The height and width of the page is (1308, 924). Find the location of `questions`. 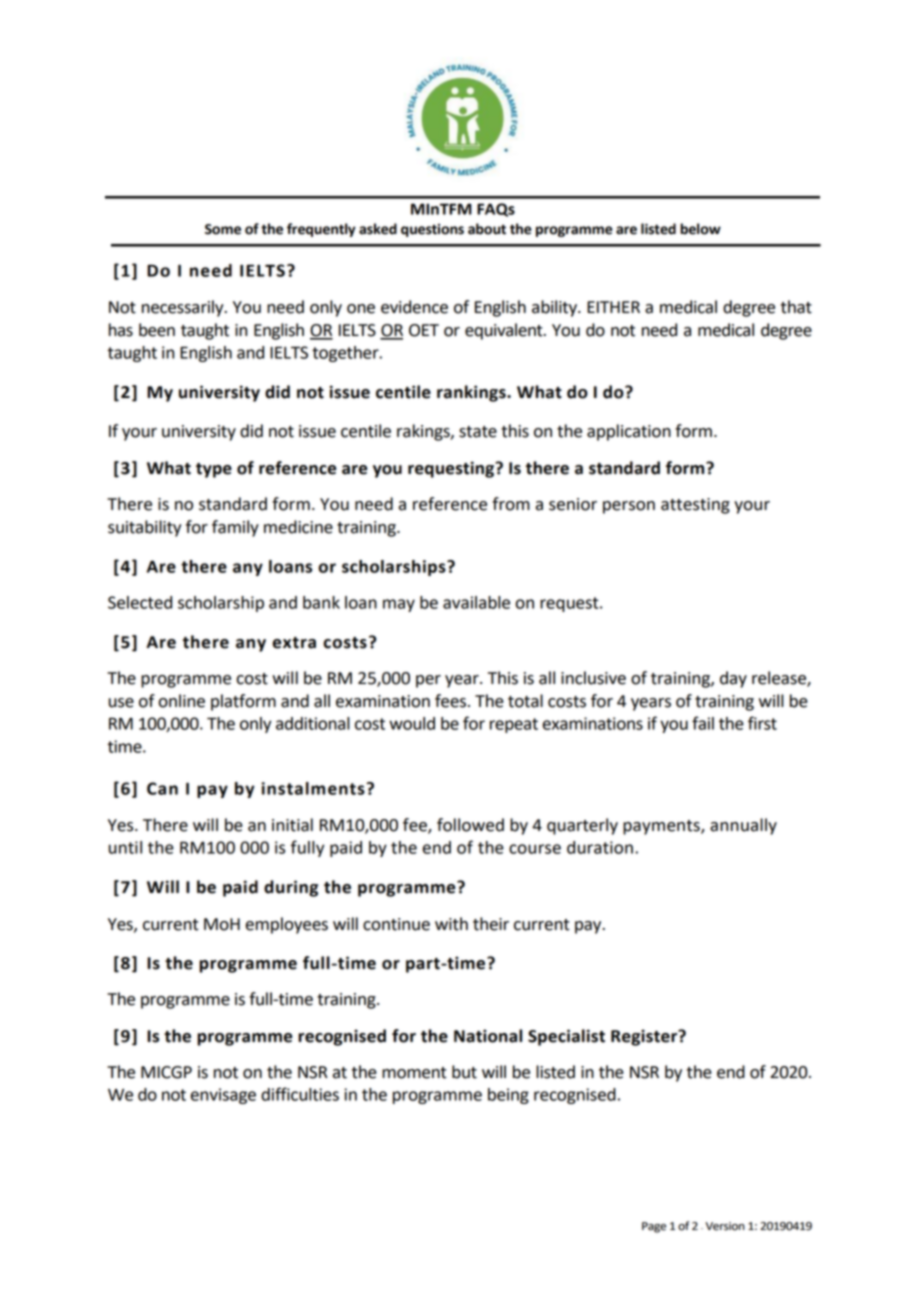

questions is located at coordinates (432, 230).
